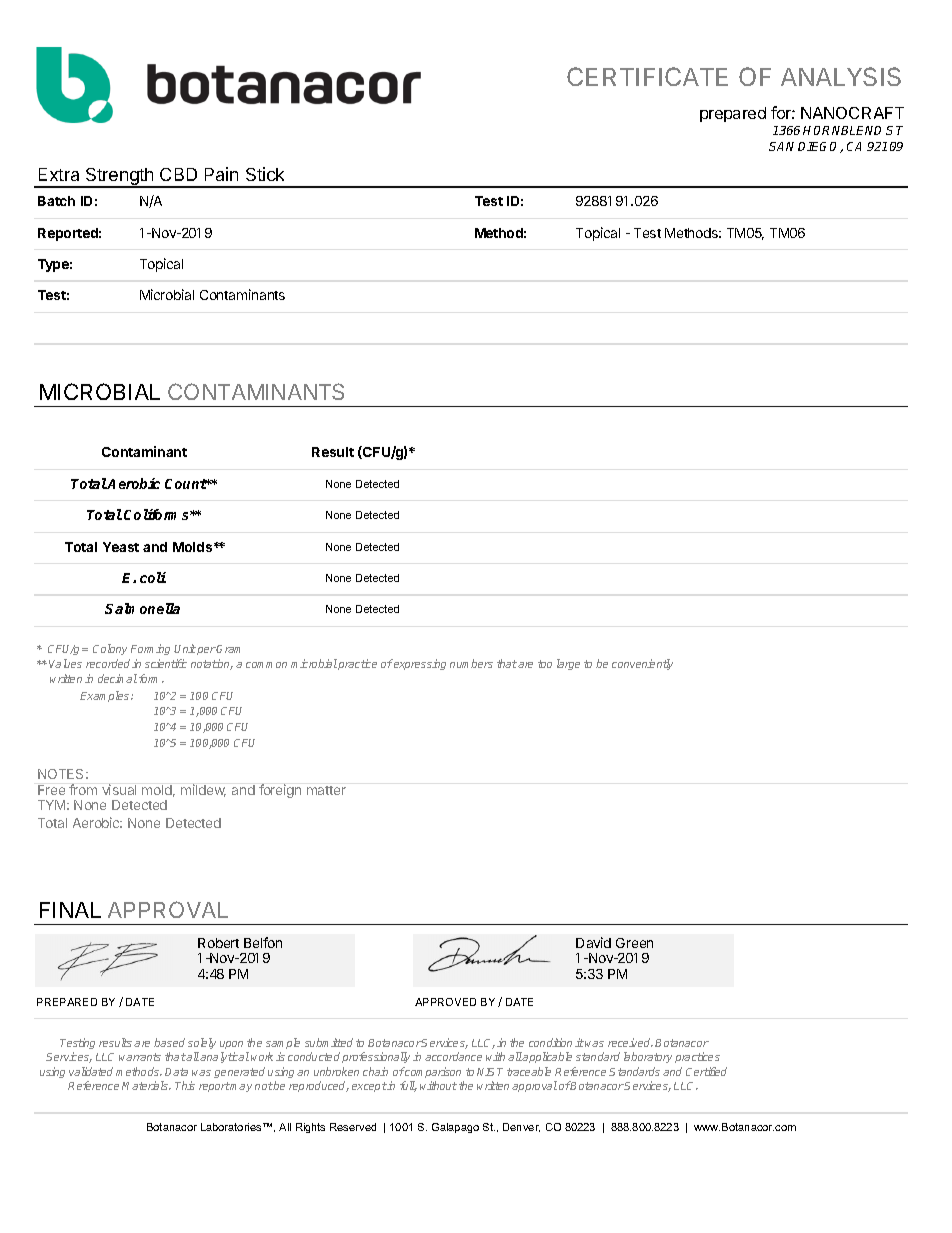 This image has height=1233, width=952. I want to click on visual, so click(119, 789).
